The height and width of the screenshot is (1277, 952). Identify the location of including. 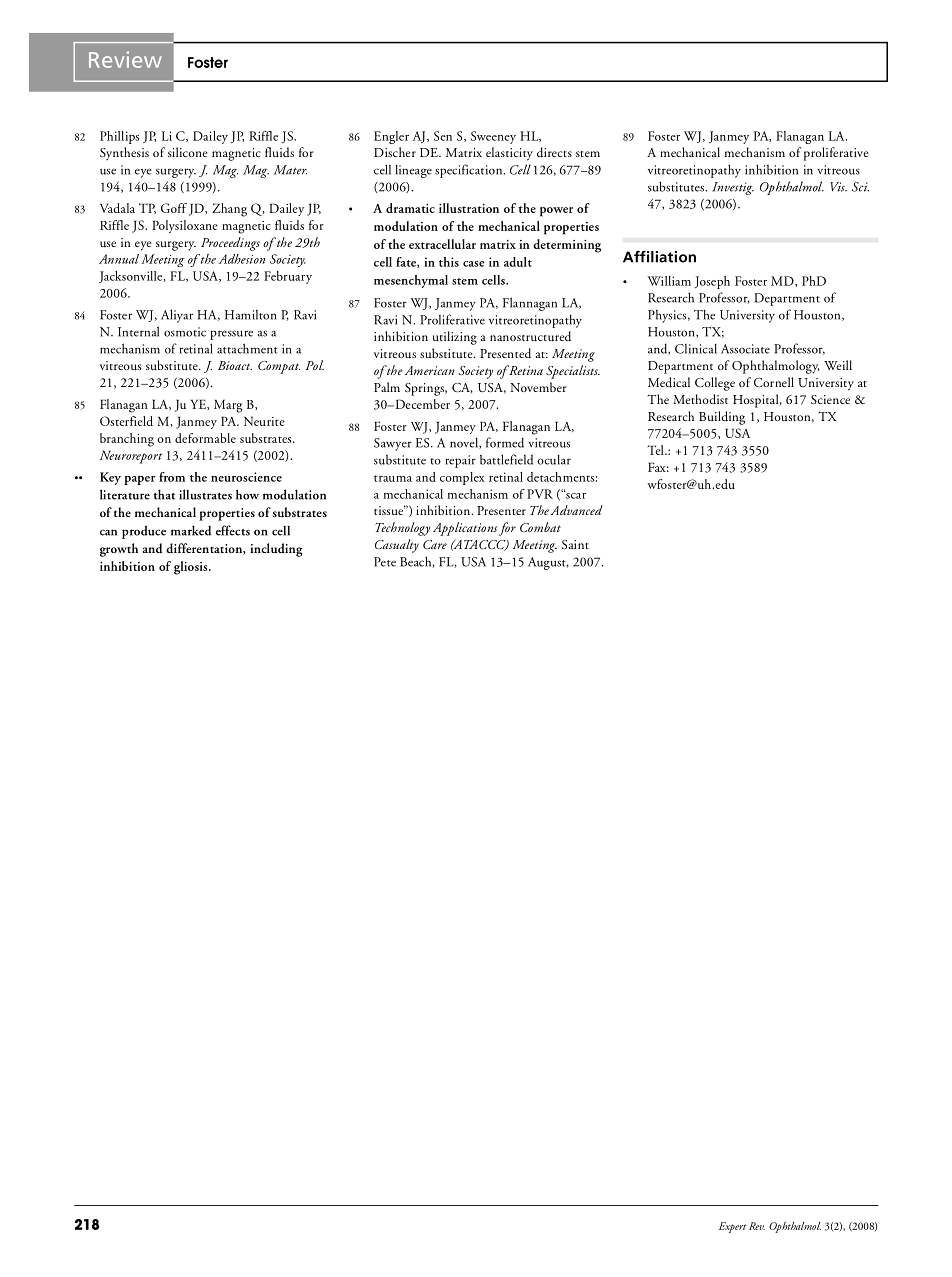
(276, 550).
